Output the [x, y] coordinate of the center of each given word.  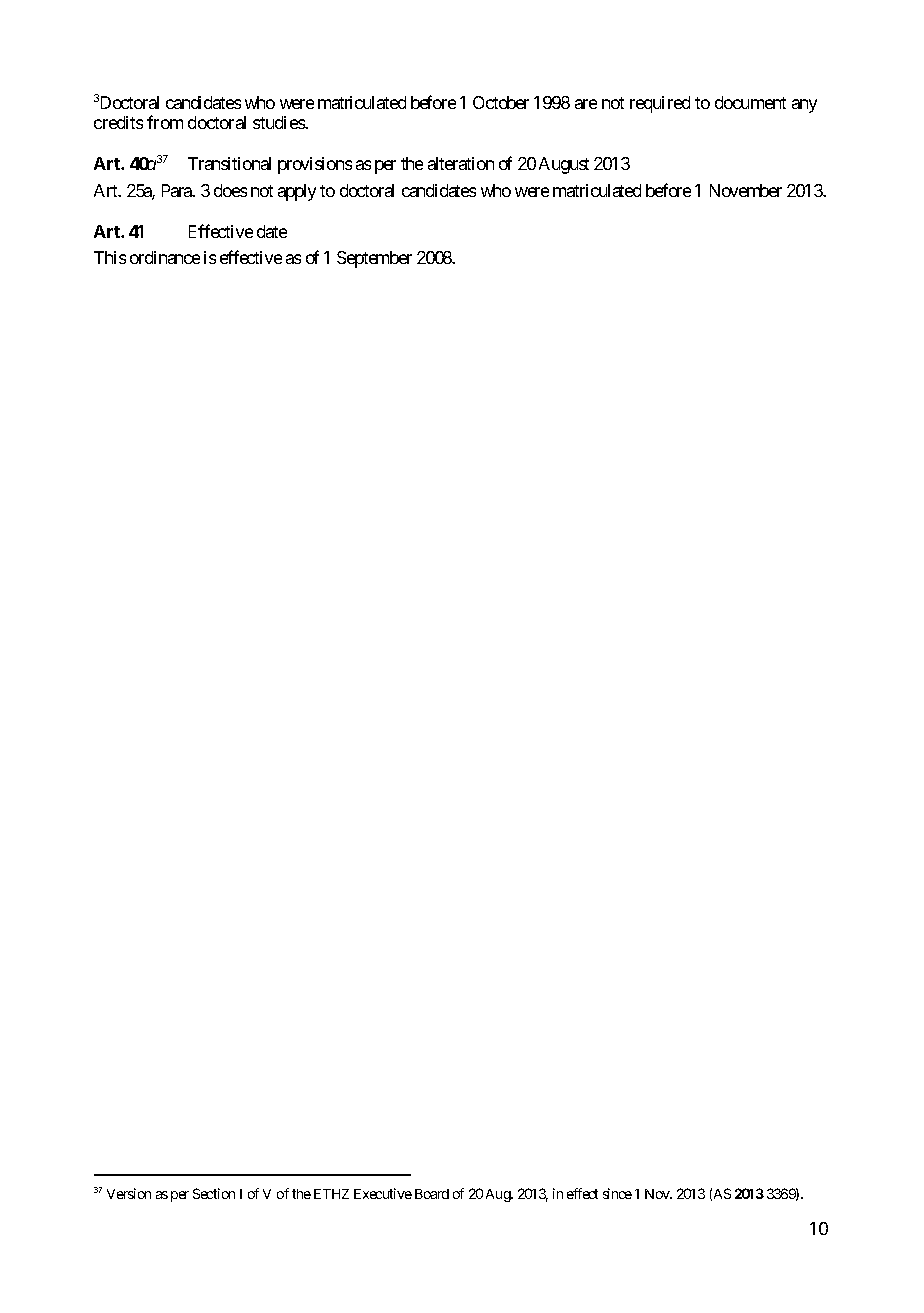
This [110, 257]
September [374, 259]
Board [432, 1194]
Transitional [229, 163]
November [746, 190]
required [660, 104]
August [564, 165]
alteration [461, 163]
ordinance [165, 257]
